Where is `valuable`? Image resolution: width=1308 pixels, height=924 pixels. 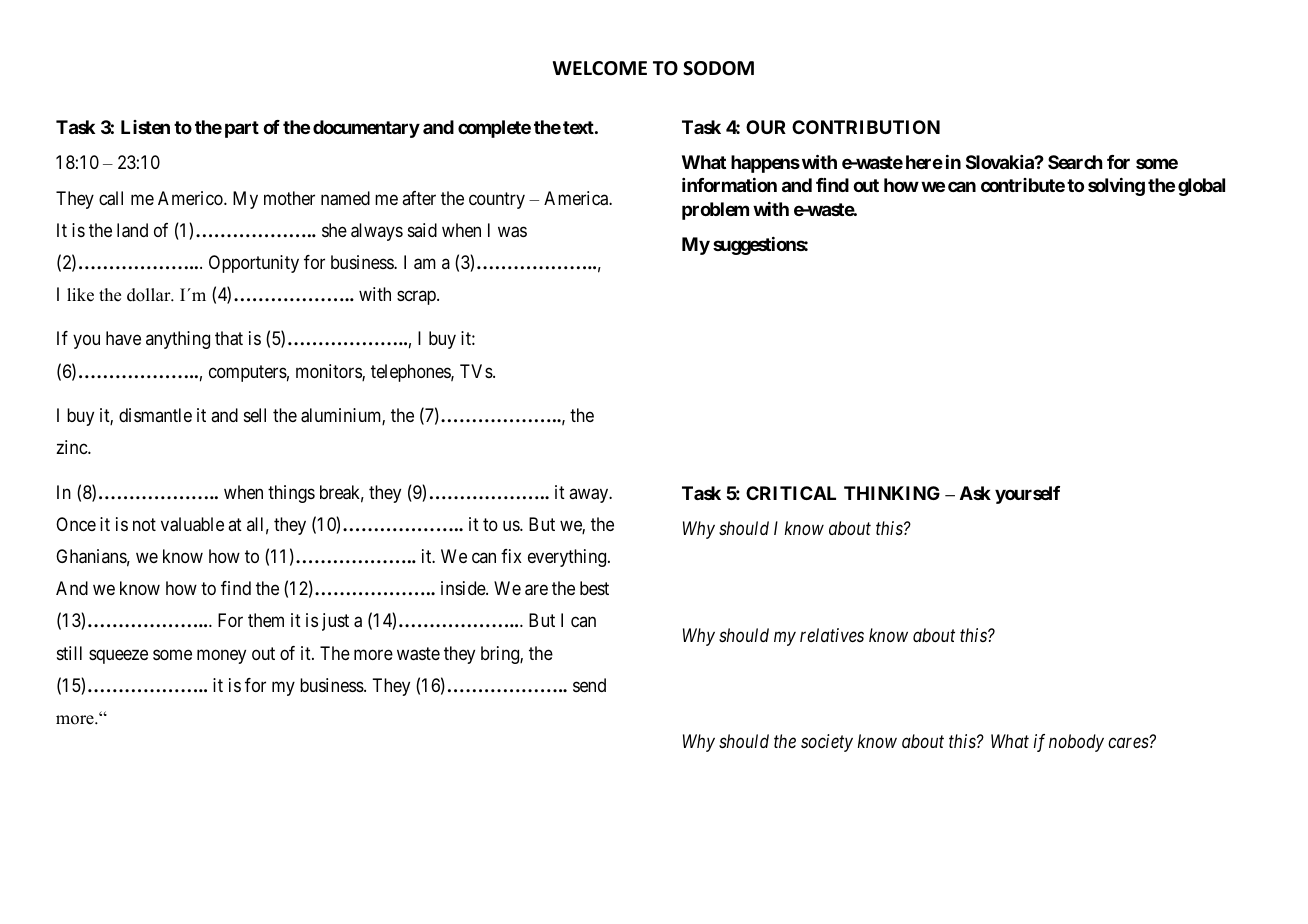 valuable is located at coordinates (192, 524).
